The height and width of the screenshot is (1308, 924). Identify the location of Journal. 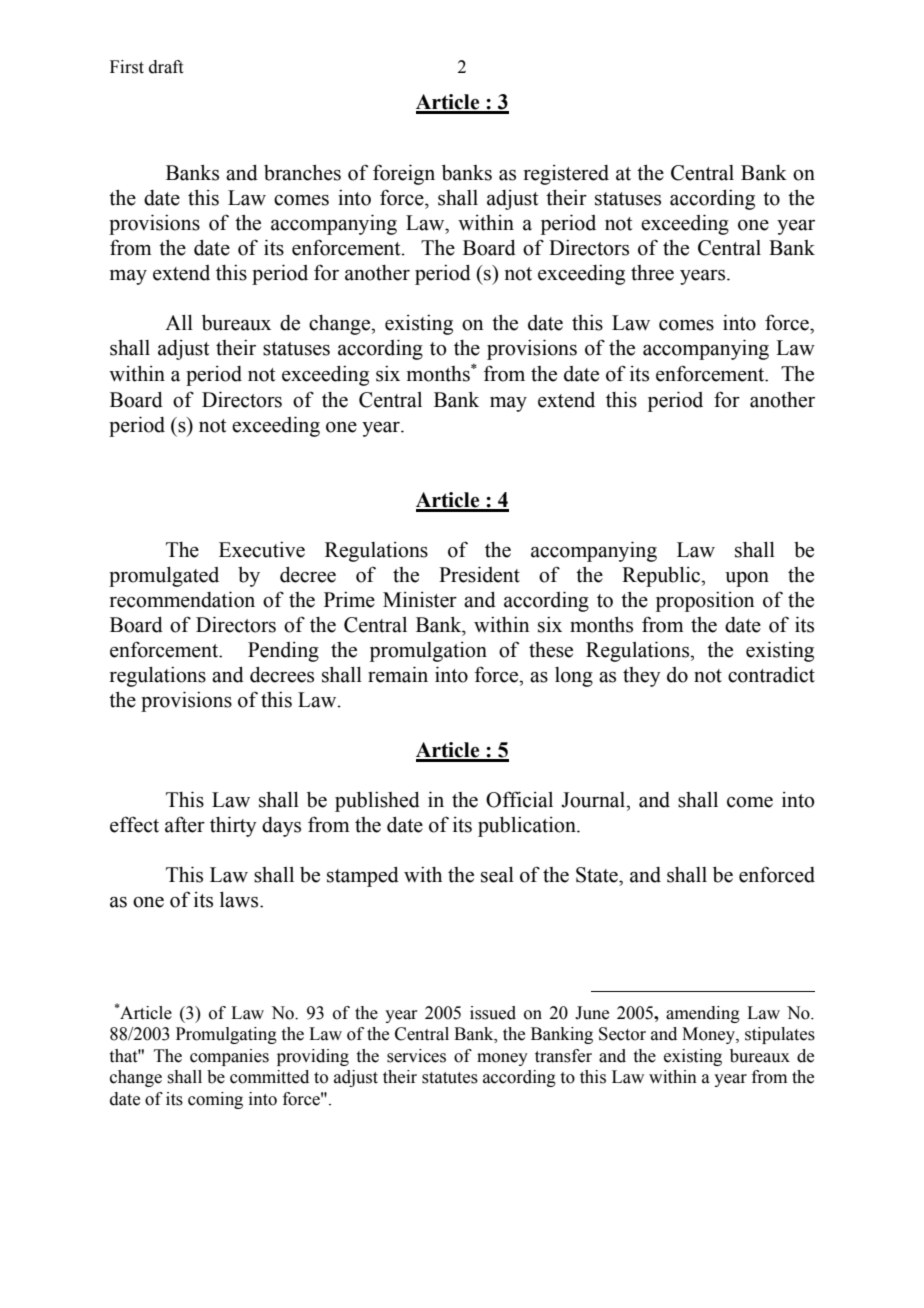
(594, 800).
